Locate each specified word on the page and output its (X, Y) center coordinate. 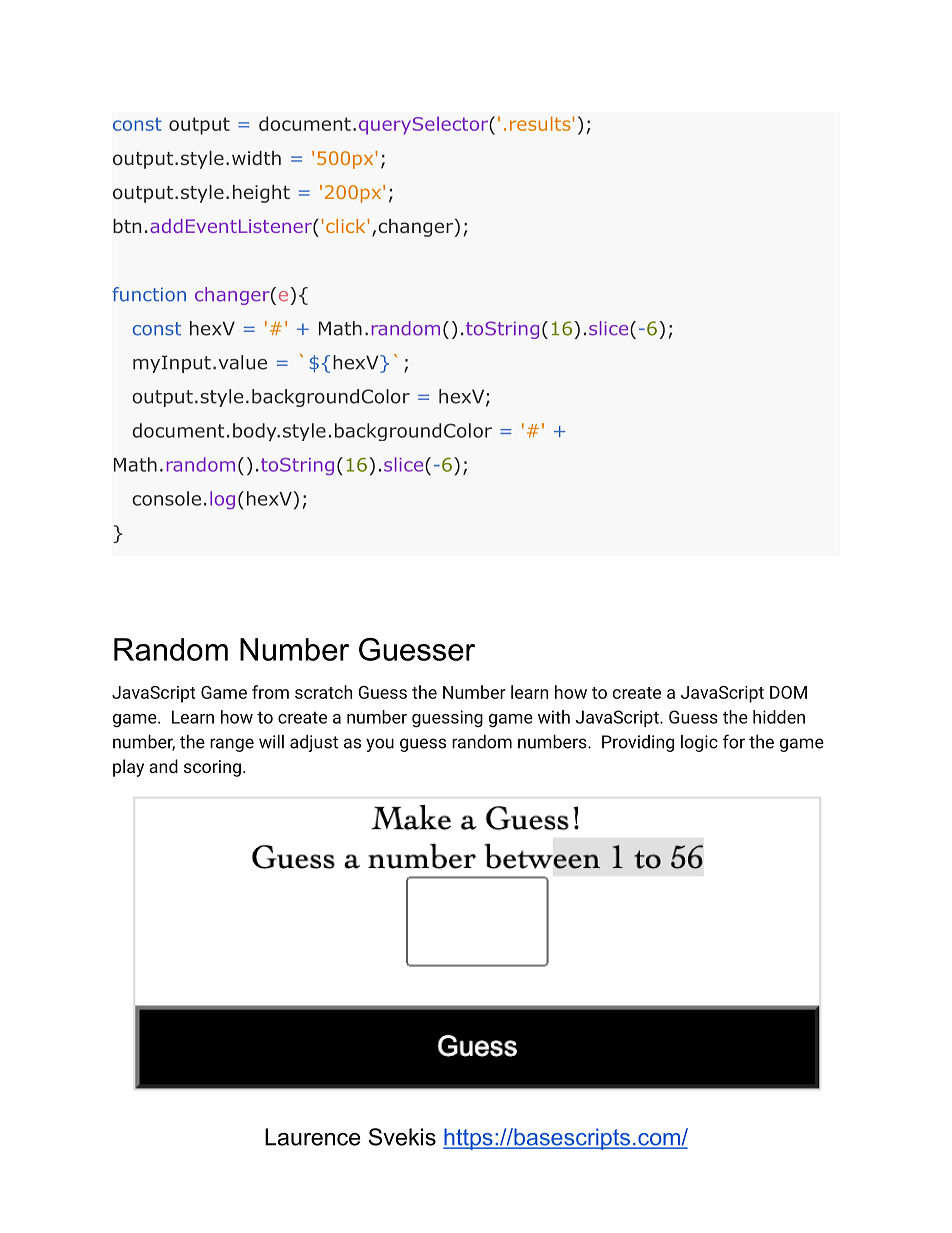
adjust (314, 743)
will (271, 742)
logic (699, 743)
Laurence (313, 1137)
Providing (638, 743)
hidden (779, 717)
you (380, 745)
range (232, 745)
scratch (323, 692)
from (270, 692)
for (734, 741)
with (554, 717)
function (149, 294)
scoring (212, 768)
